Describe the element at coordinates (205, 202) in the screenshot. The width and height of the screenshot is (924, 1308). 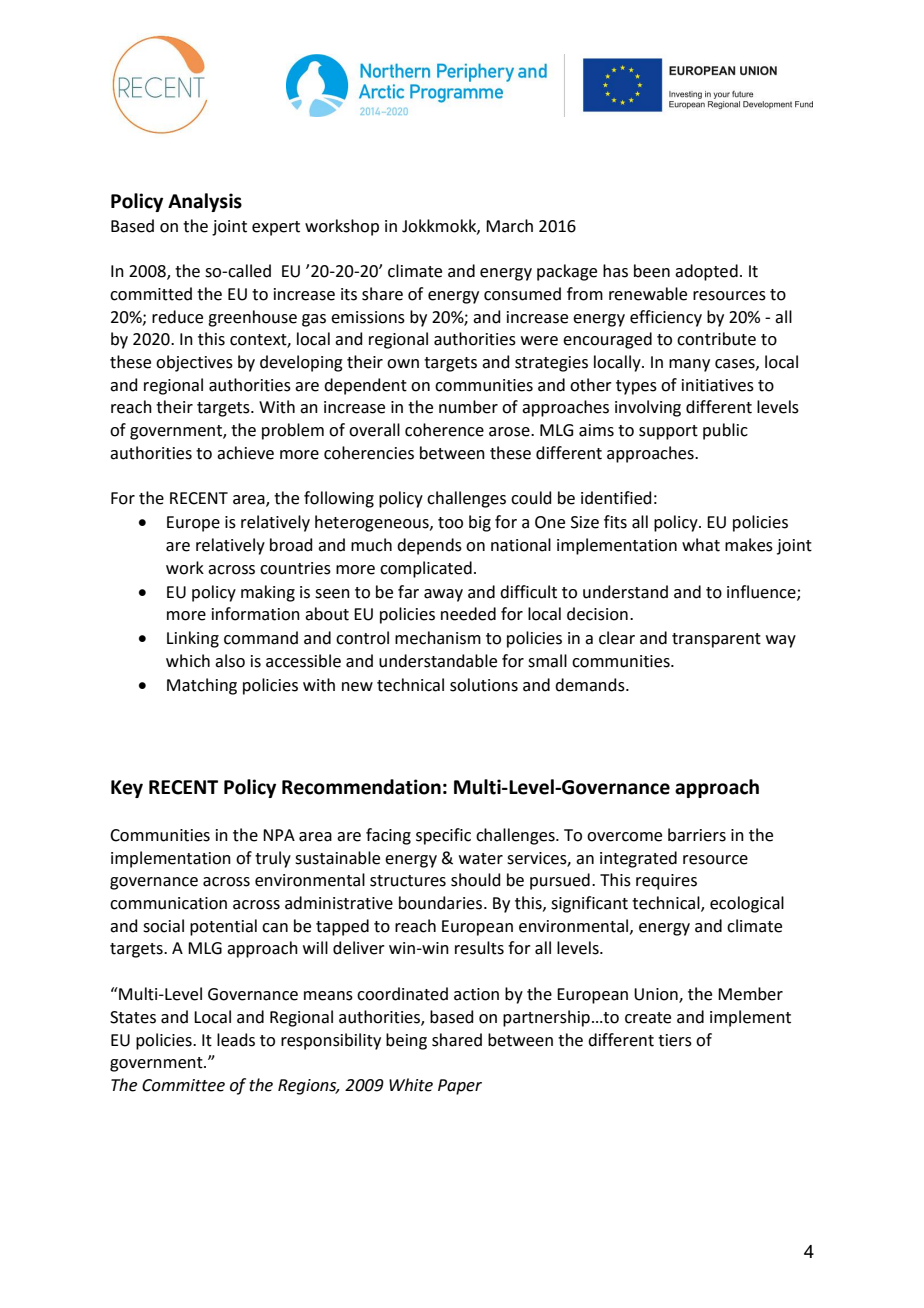
I see `Analysis` at that location.
